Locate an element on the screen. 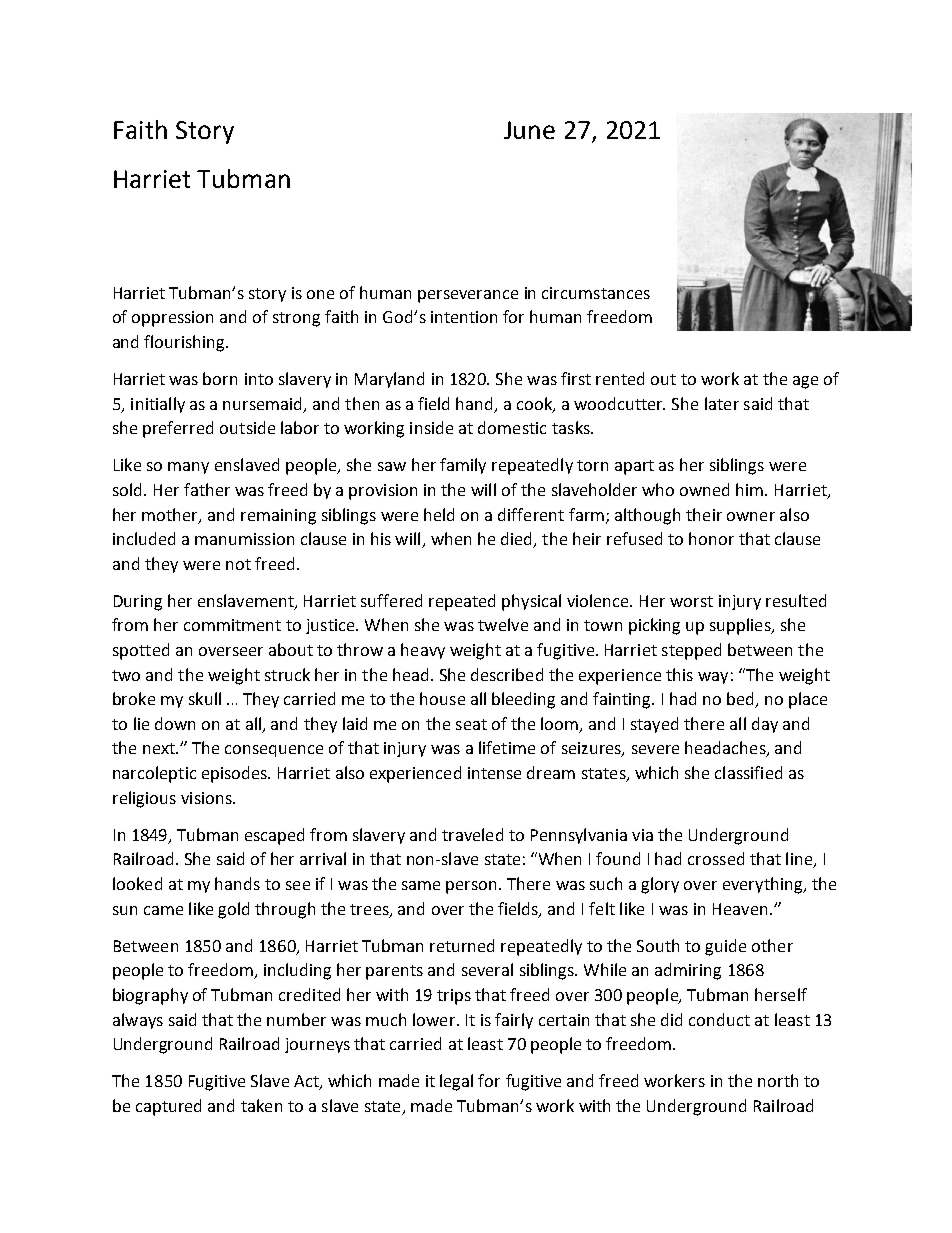 The image size is (952, 1233). circumstances is located at coordinates (596, 293).
